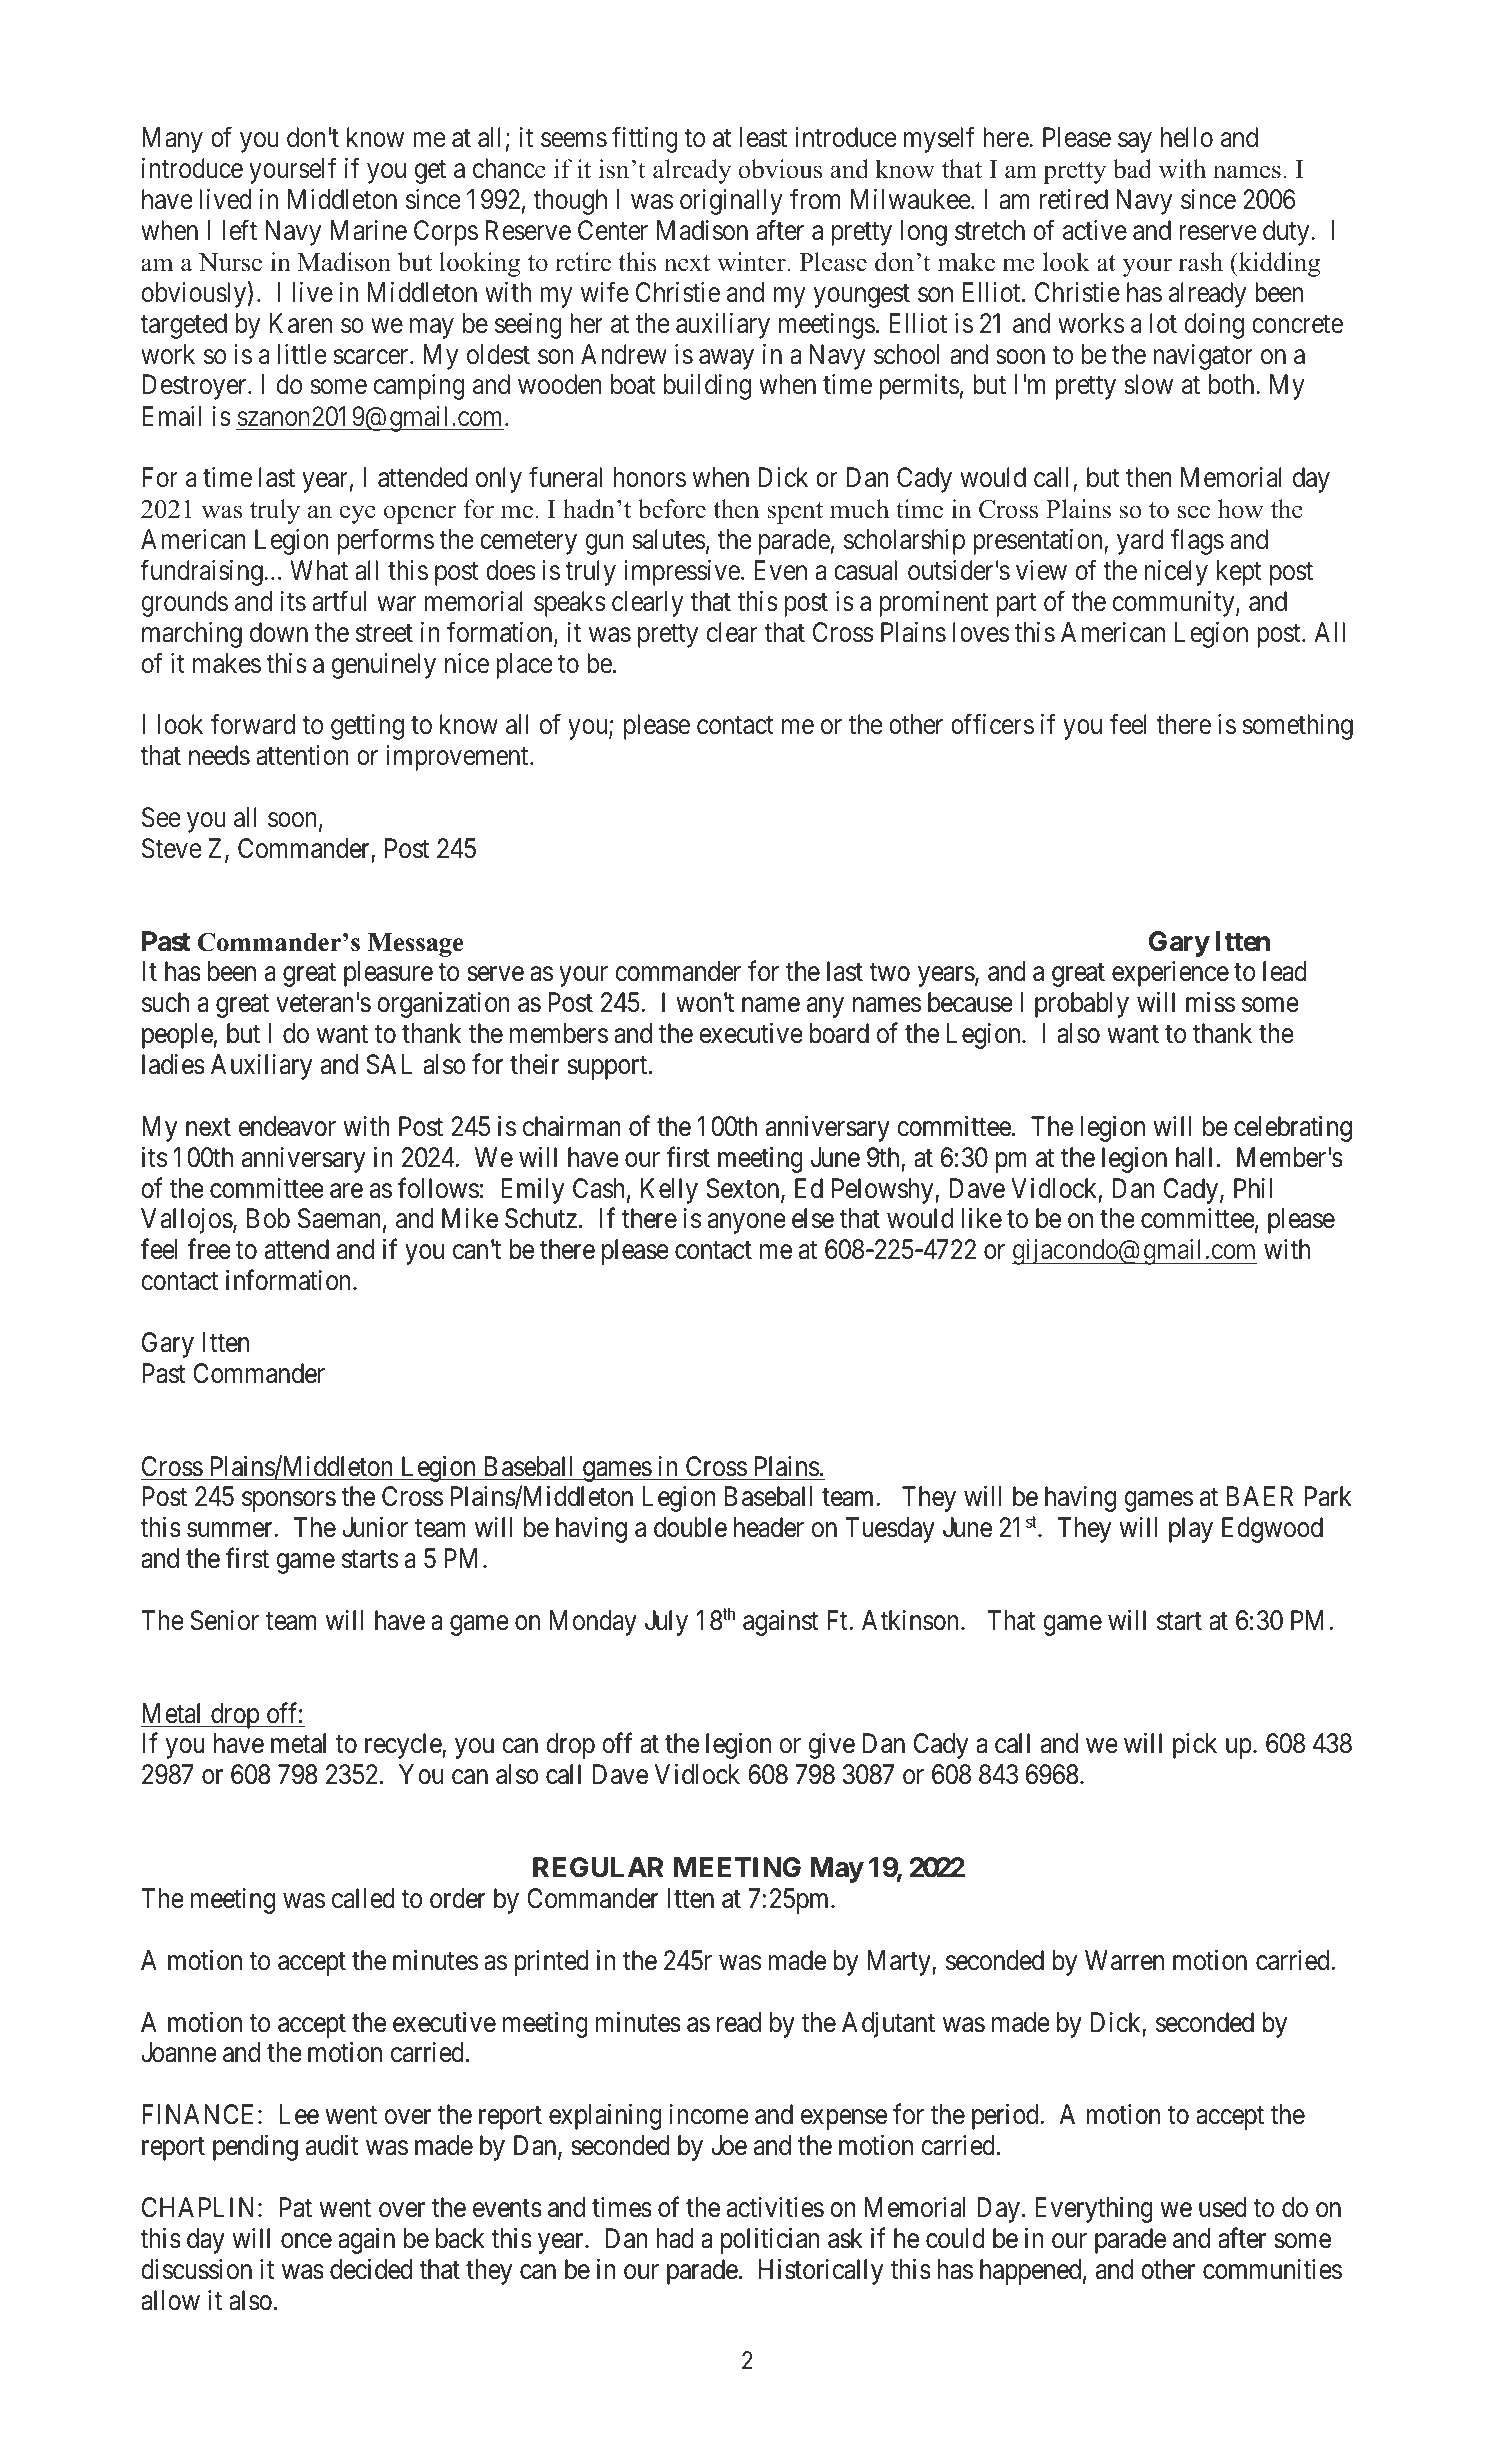 This screenshot has width=1494, height=2461. Describe the element at coordinates (731, 202) in the screenshot. I see `originally` at that location.
